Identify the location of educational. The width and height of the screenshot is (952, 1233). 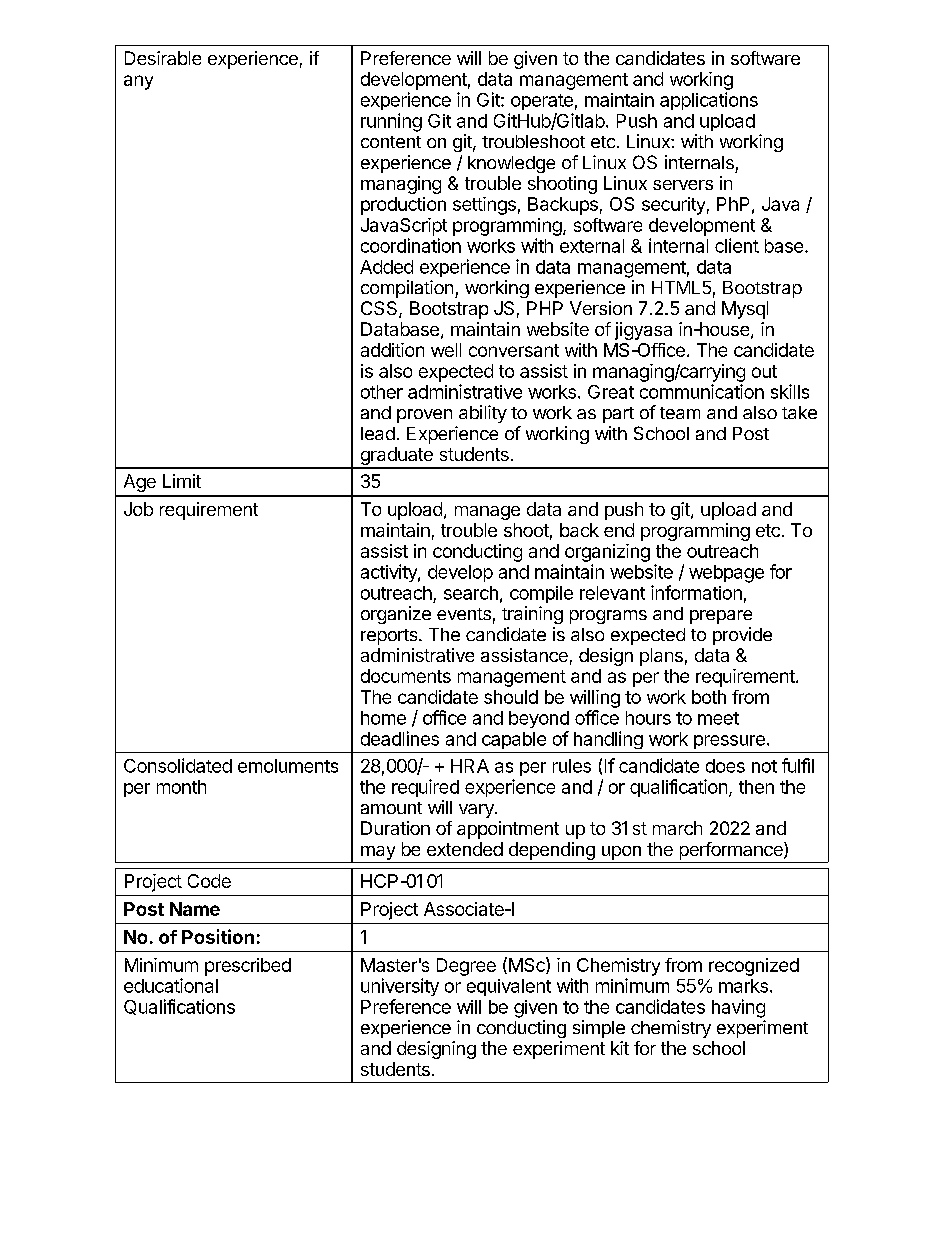
(171, 985).
